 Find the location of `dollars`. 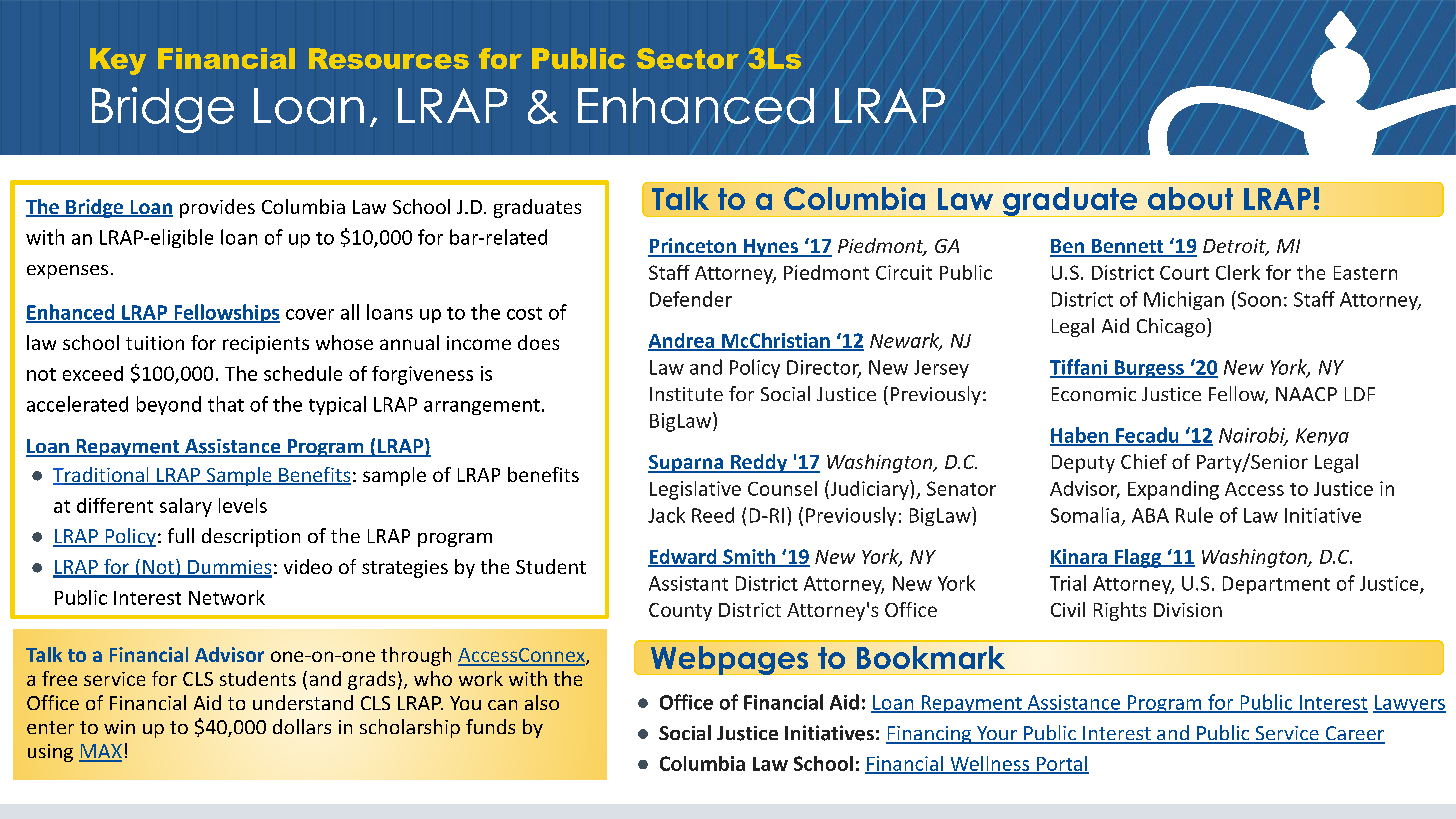

dollars is located at coordinates (302, 726).
